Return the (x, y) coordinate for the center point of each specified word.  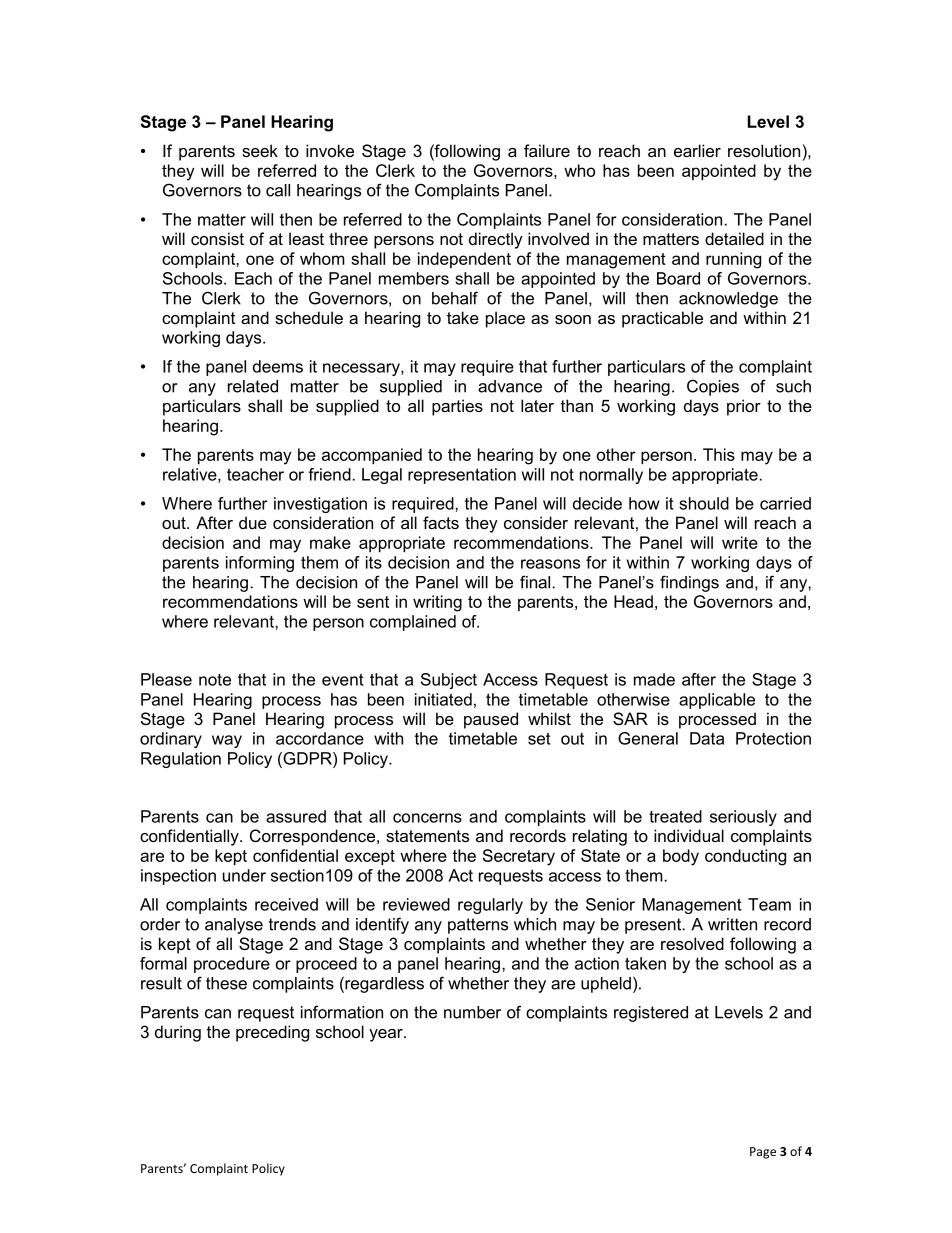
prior (744, 407)
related (253, 386)
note (215, 680)
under (244, 875)
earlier (697, 150)
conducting (745, 857)
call (278, 190)
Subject (449, 681)
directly (496, 240)
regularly (490, 906)
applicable (717, 701)
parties (457, 407)
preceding (272, 1033)
